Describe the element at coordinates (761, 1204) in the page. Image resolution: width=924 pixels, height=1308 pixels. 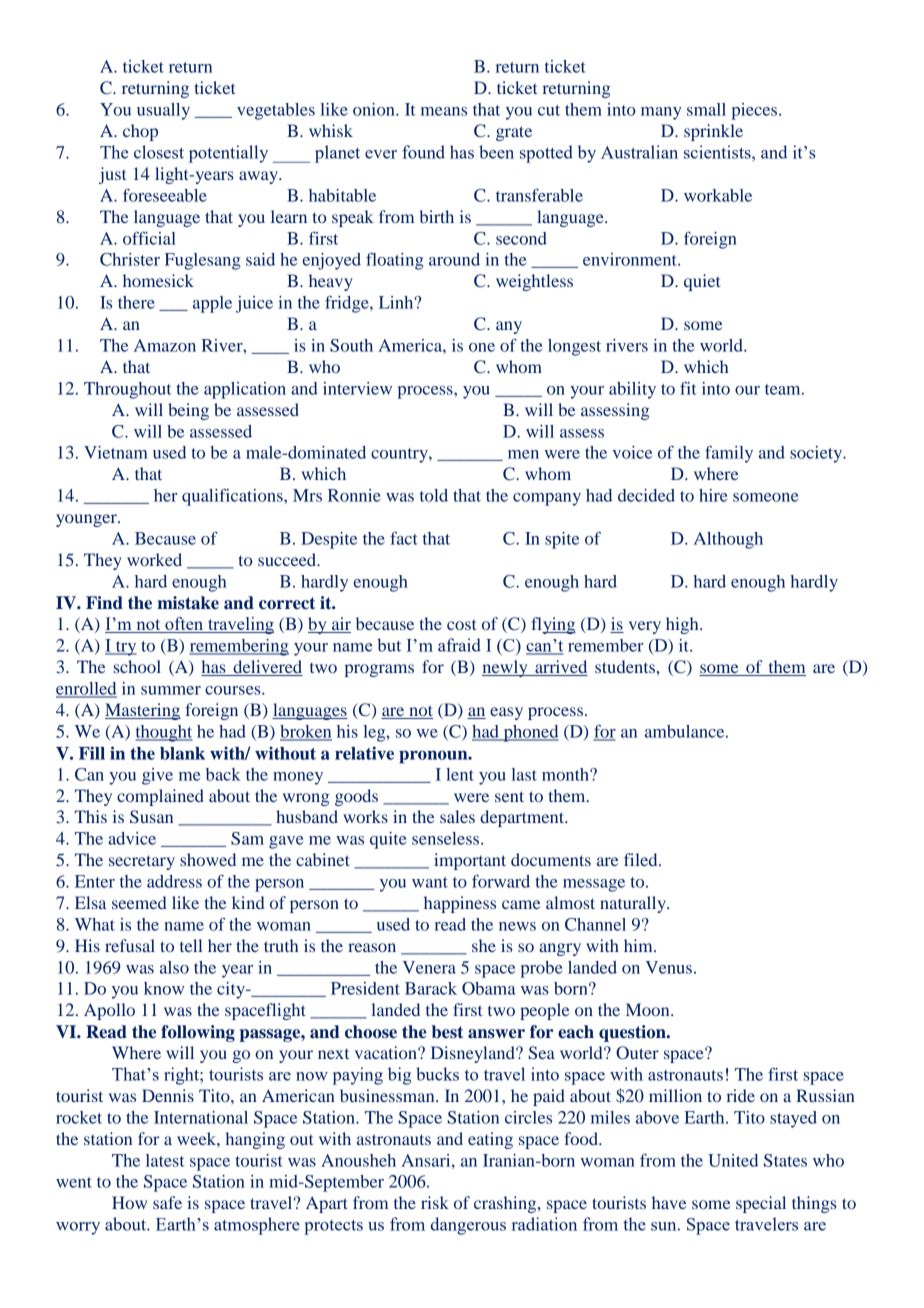
I see `special` at that location.
